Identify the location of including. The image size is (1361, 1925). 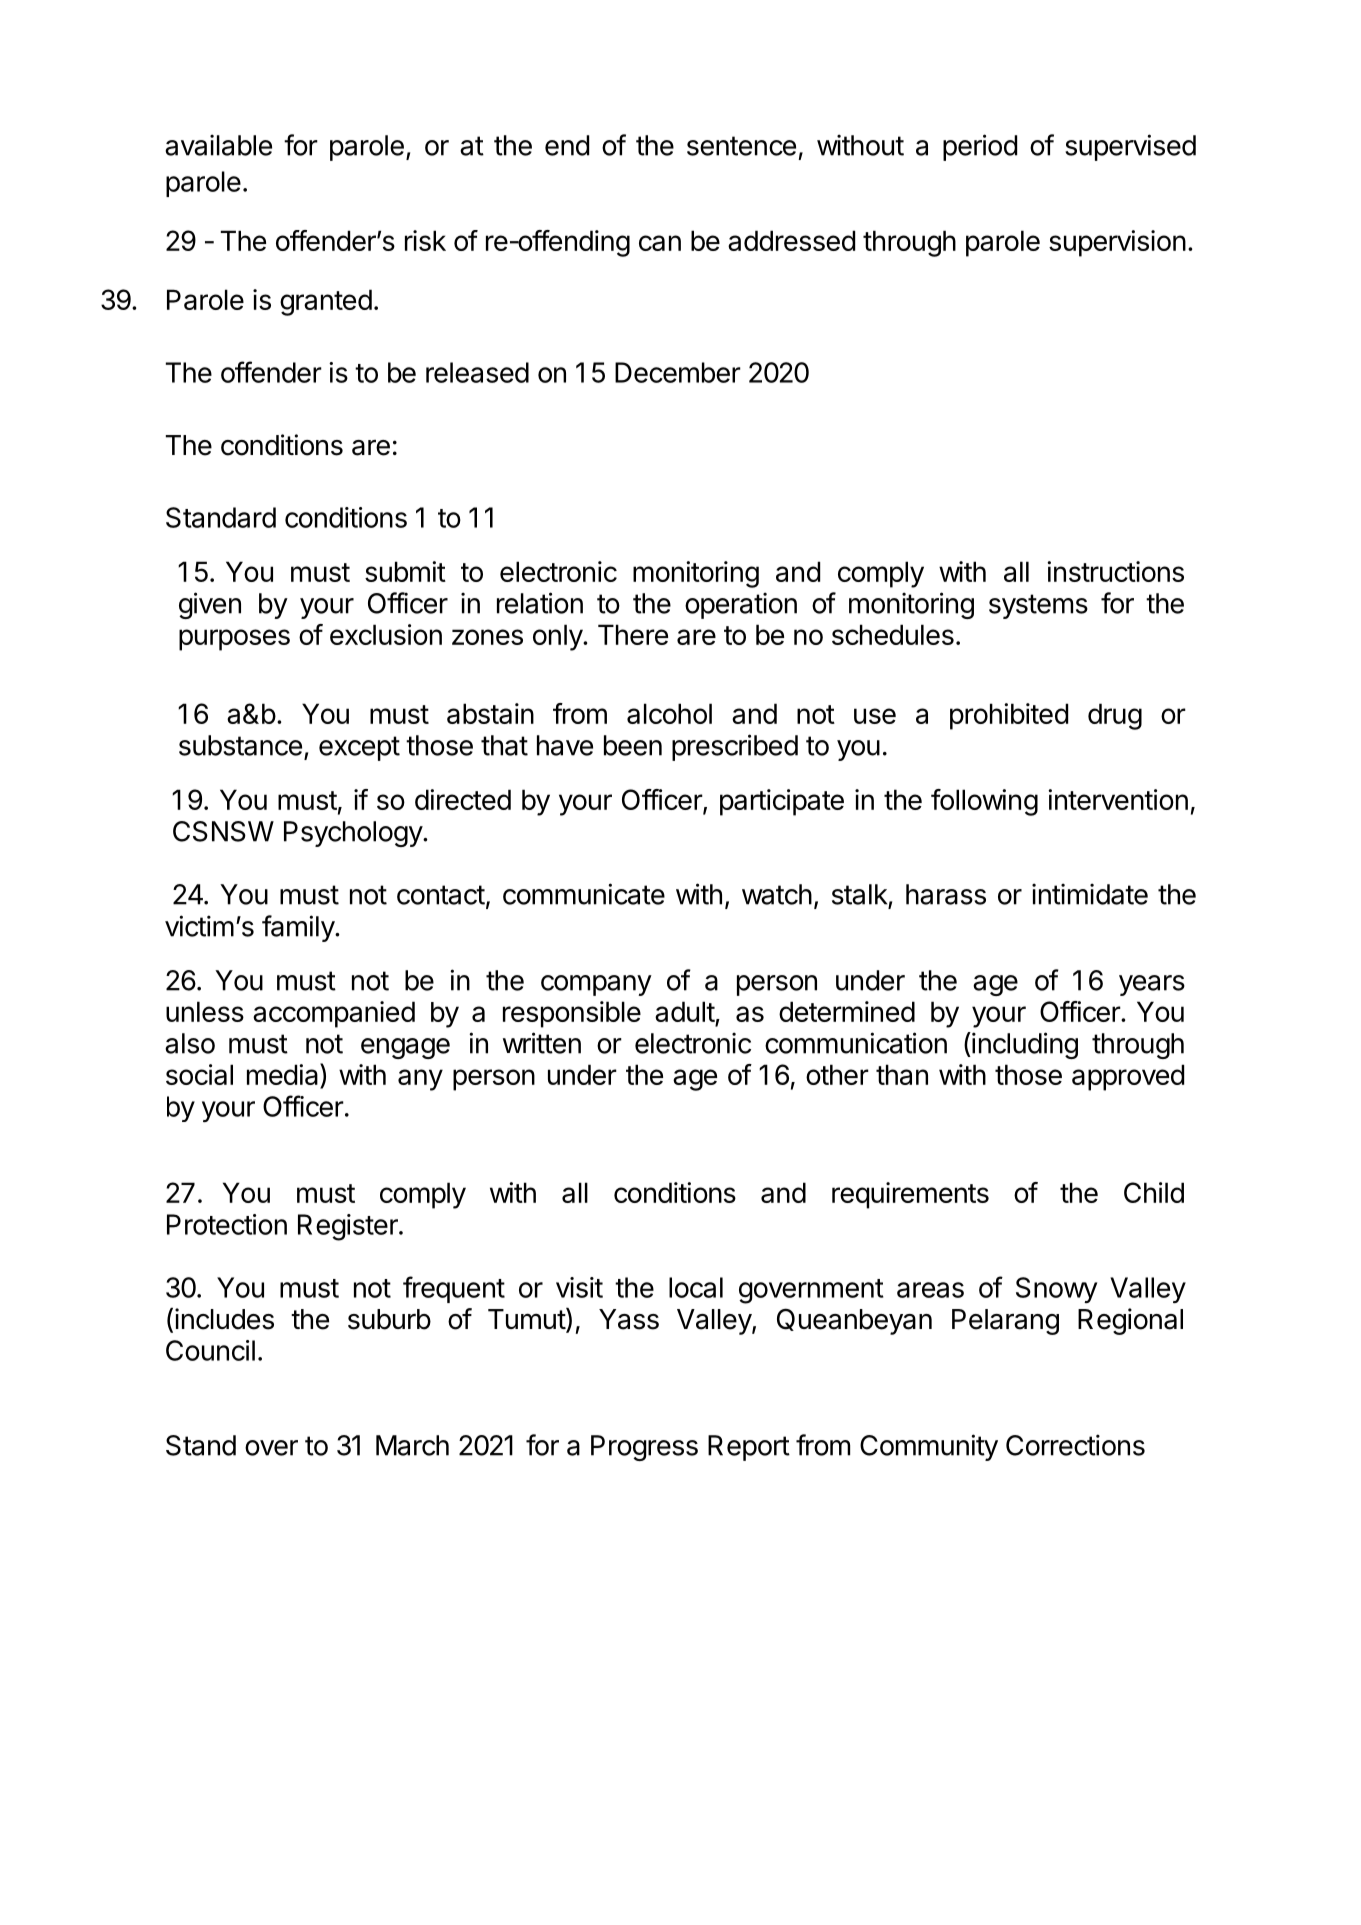
(1024, 1045).
